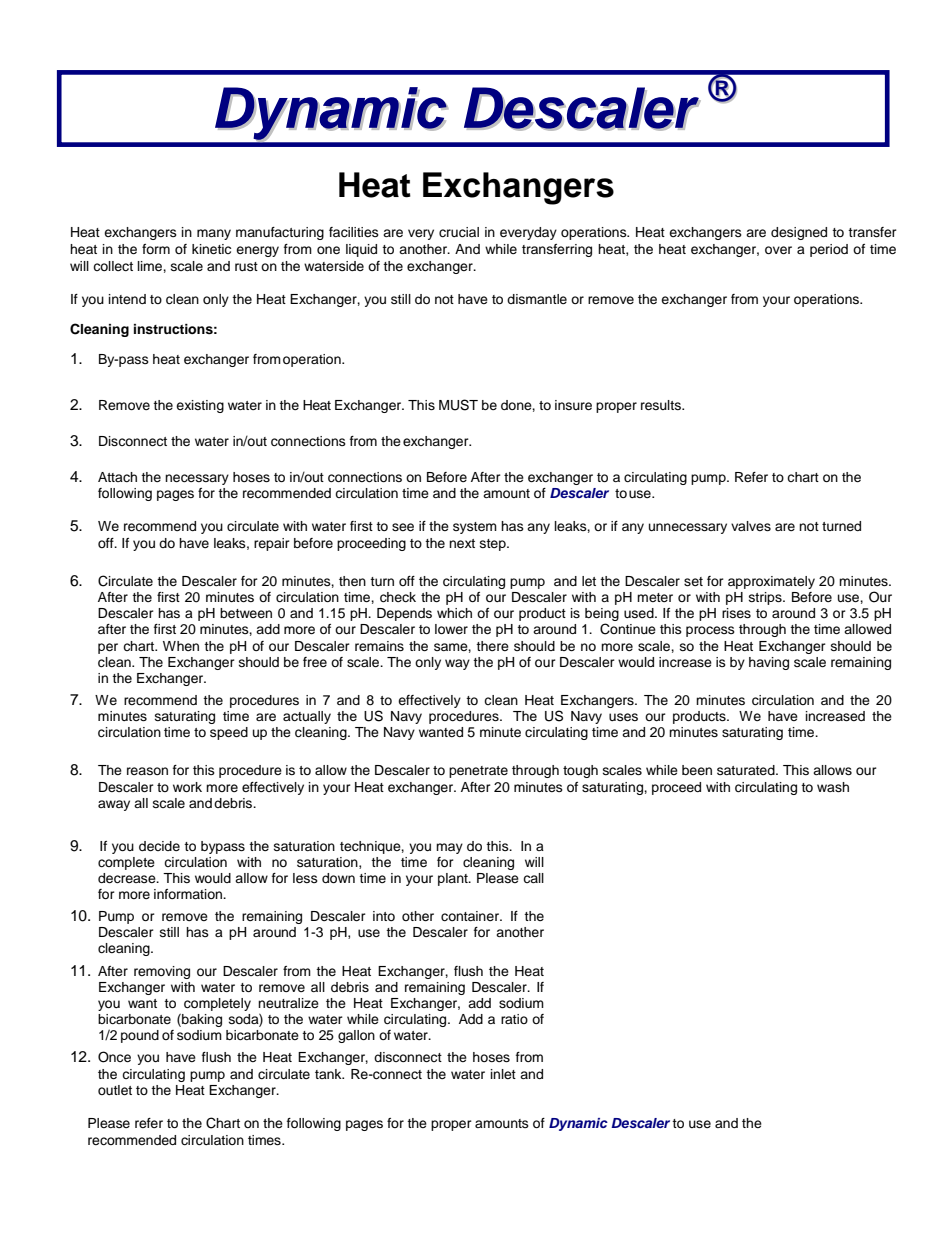 The height and width of the screenshot is (1233, 952). Describe the element at coordinates (458, 405) in the screenshot. I see `MUST` at that location.
